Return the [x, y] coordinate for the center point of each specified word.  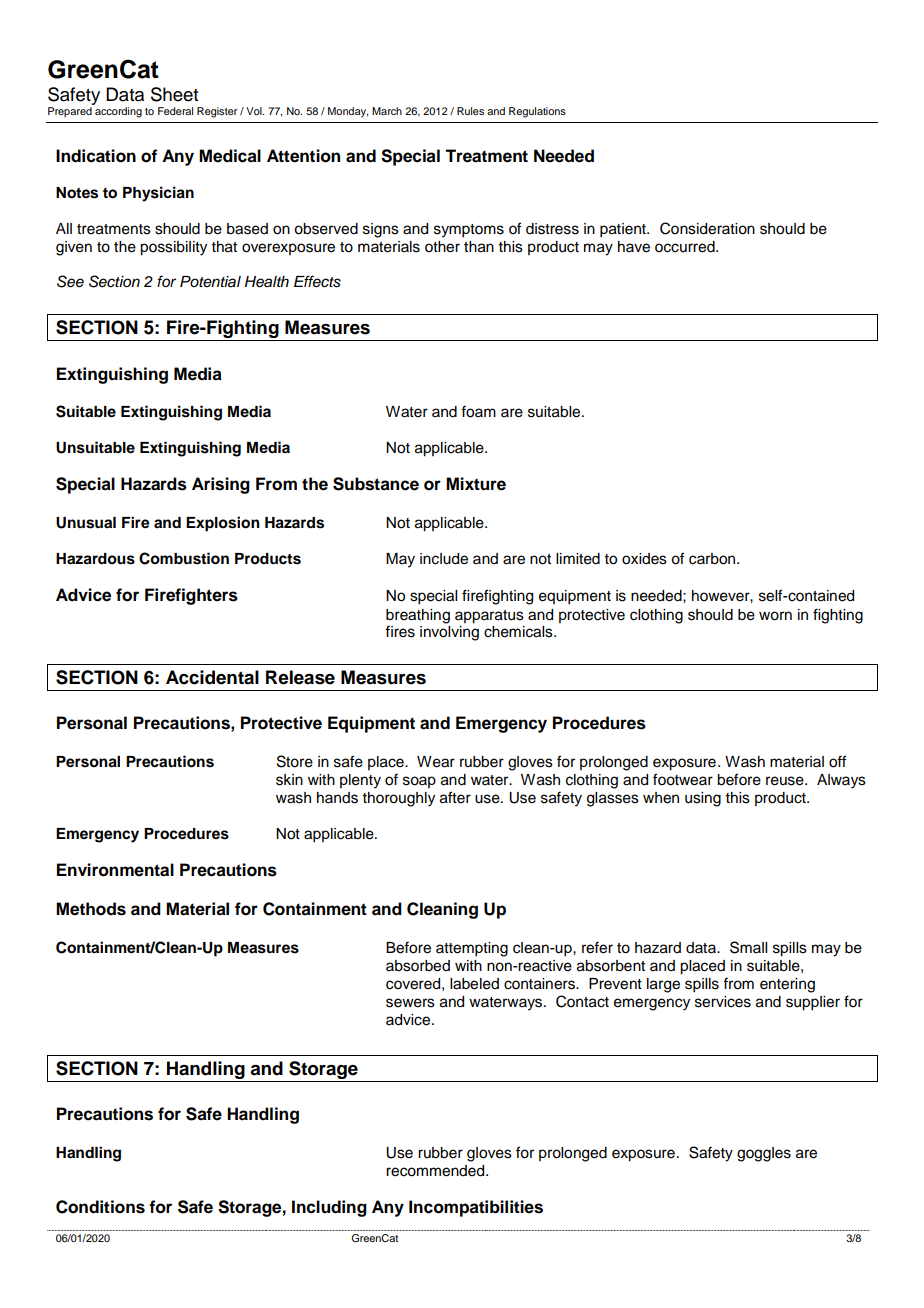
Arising [221, 485]
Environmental [115, 870]
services [723, 1002]
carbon [713, 559]
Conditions [100, 1207]
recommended [436, 1171]
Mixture [476, 484]
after [455, 797]
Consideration [707, 228]
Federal [175, 111]
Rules [470, 111]
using [703, 799]
